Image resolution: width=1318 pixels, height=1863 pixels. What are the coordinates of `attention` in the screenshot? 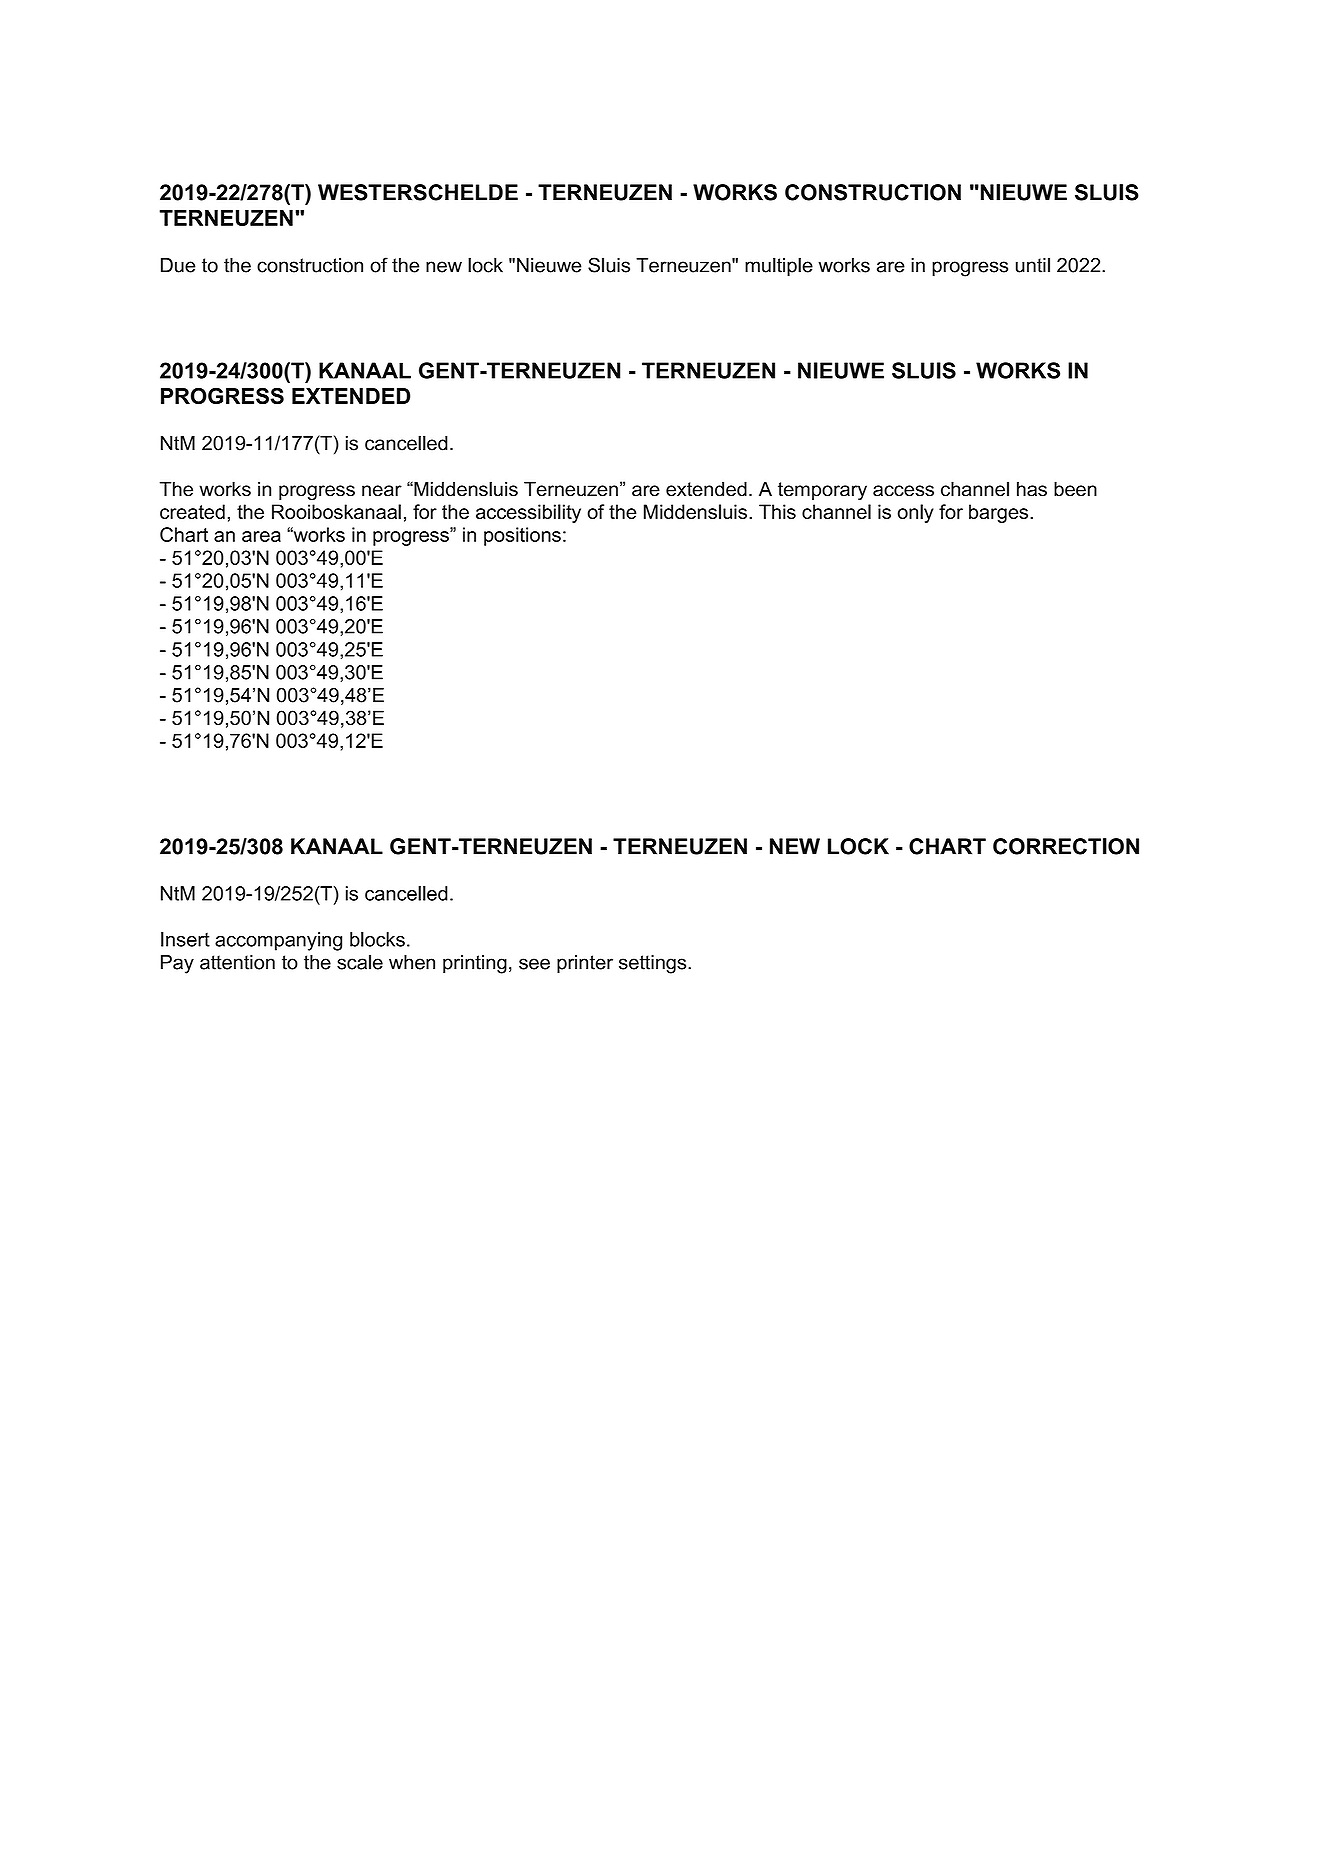 It's located at (237, 962).
